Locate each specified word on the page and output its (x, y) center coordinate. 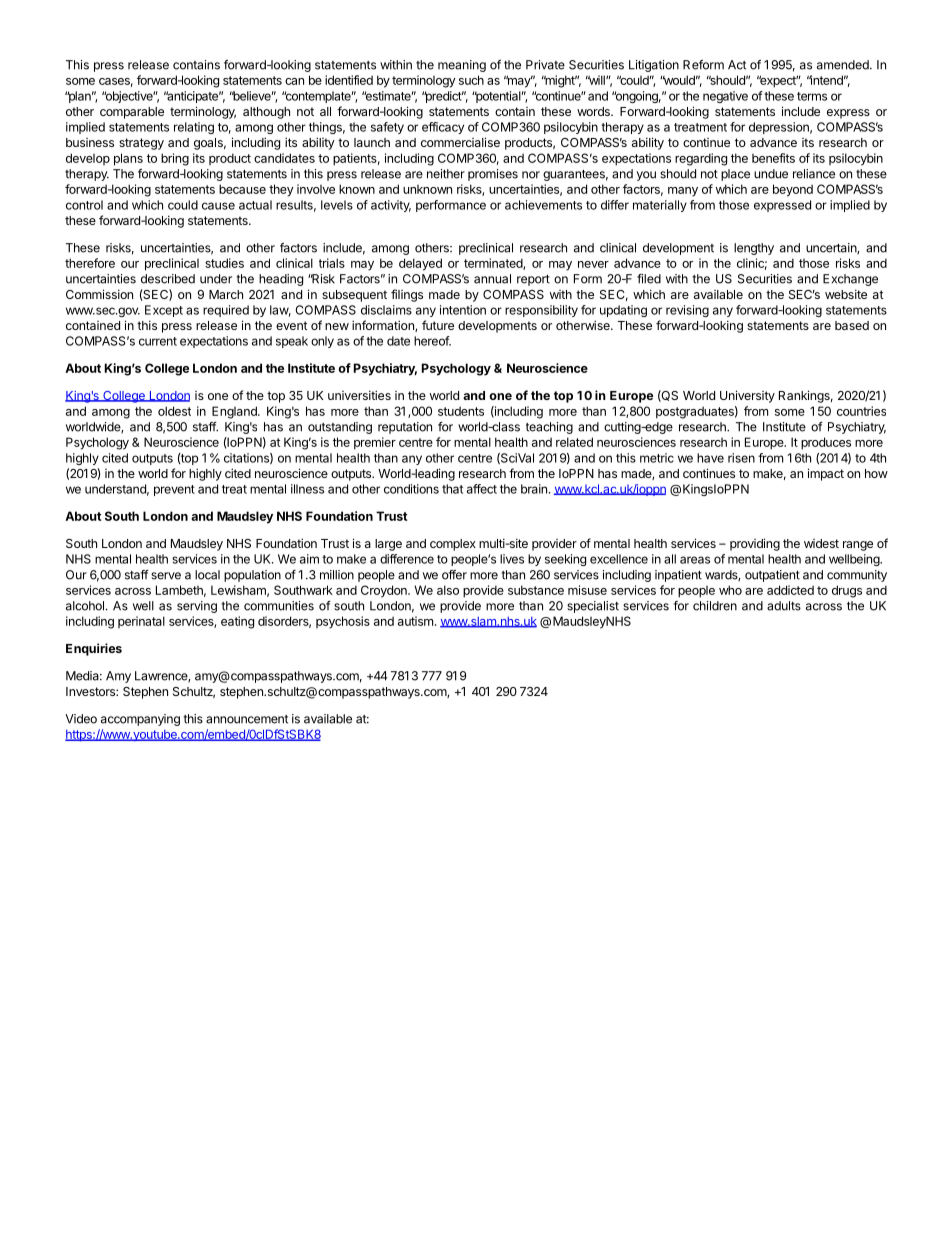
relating (194, 128)
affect (482, 489)
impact (826, 474)
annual (492, 279)
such (471, 80)
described (168, 279)
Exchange (850, 280)
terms (812, 96)
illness (307, 489)
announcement (247, 719)
